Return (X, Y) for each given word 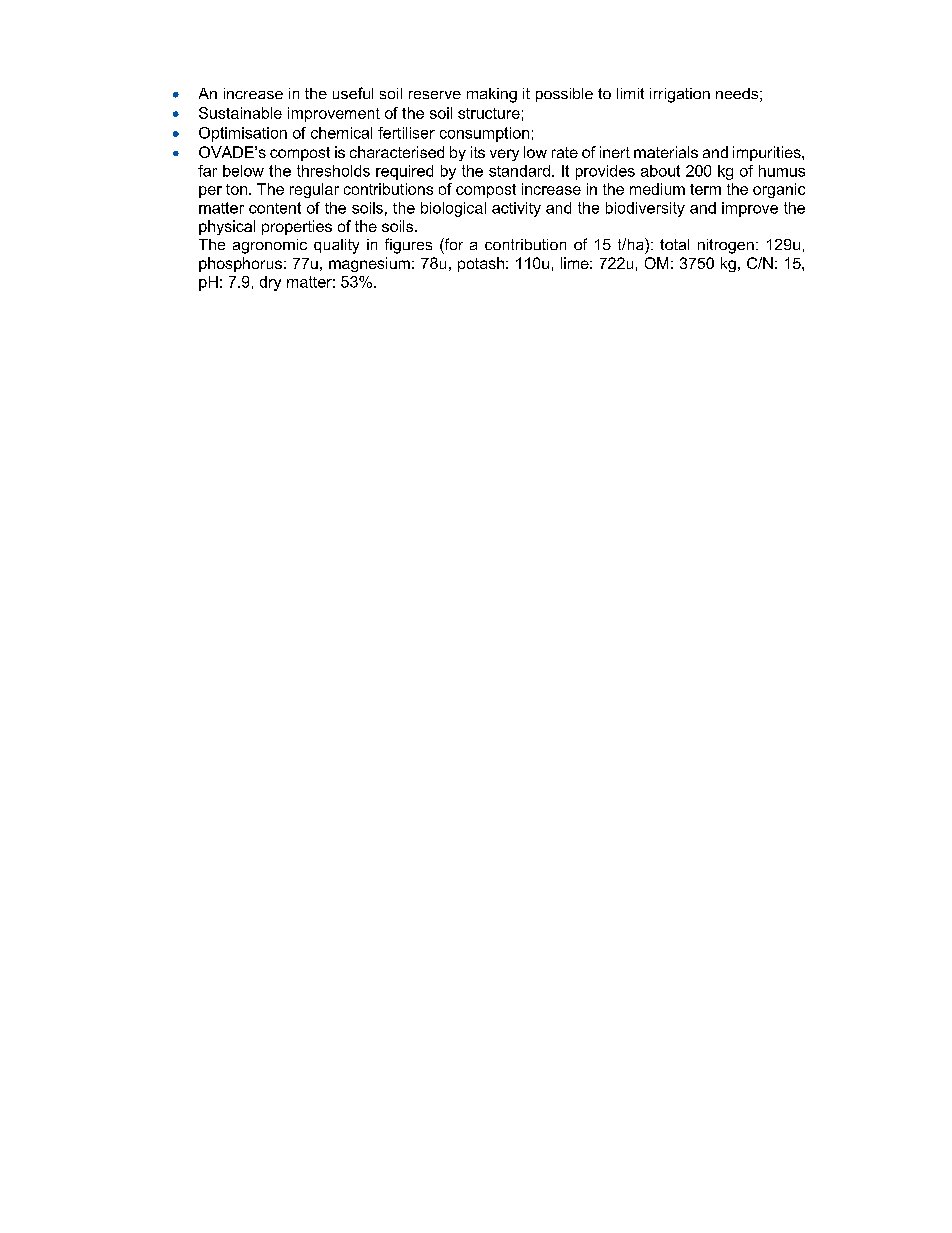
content (275, 208)
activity (516, 209)
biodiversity (645, 209)
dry (270, 283)
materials (666, 152)
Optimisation (243, 134)
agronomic (270, 246)
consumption (484, 134)
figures (408, 246)
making (492, 95)
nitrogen (726, 246)
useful (353, 93)
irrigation (680, 95)
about (660, 171)
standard (521, 171)
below (243, 171)
